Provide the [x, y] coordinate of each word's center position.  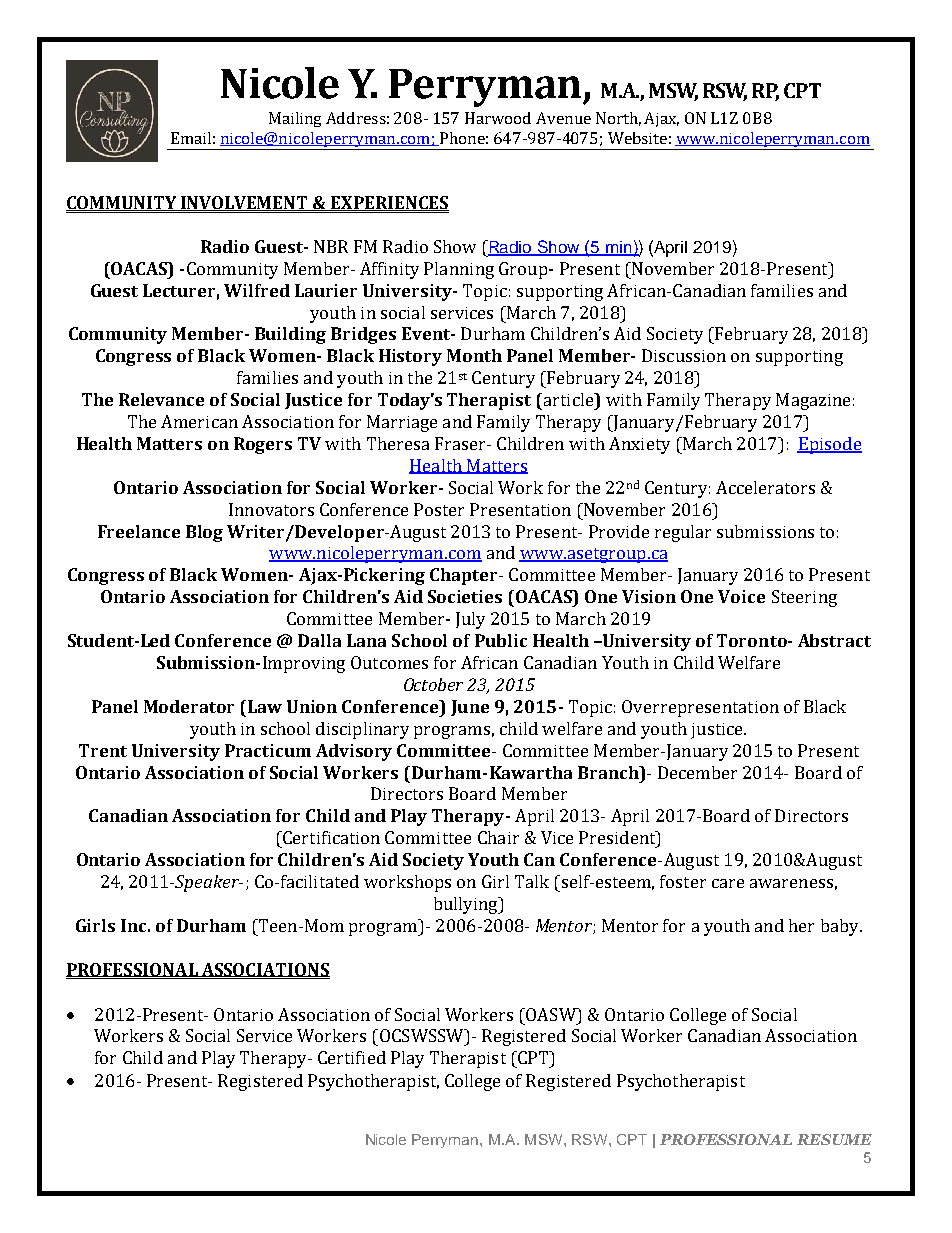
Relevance [161, 399]
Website [637, 138]
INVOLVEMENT [245, 203]
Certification [330, 837]
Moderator [189, 706]
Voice [741, 596]
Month [474, 355]
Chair [498, 837]
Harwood [498, 118]
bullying [467, 905]
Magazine [813, 401]
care [728, 883]
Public [501, 640]
